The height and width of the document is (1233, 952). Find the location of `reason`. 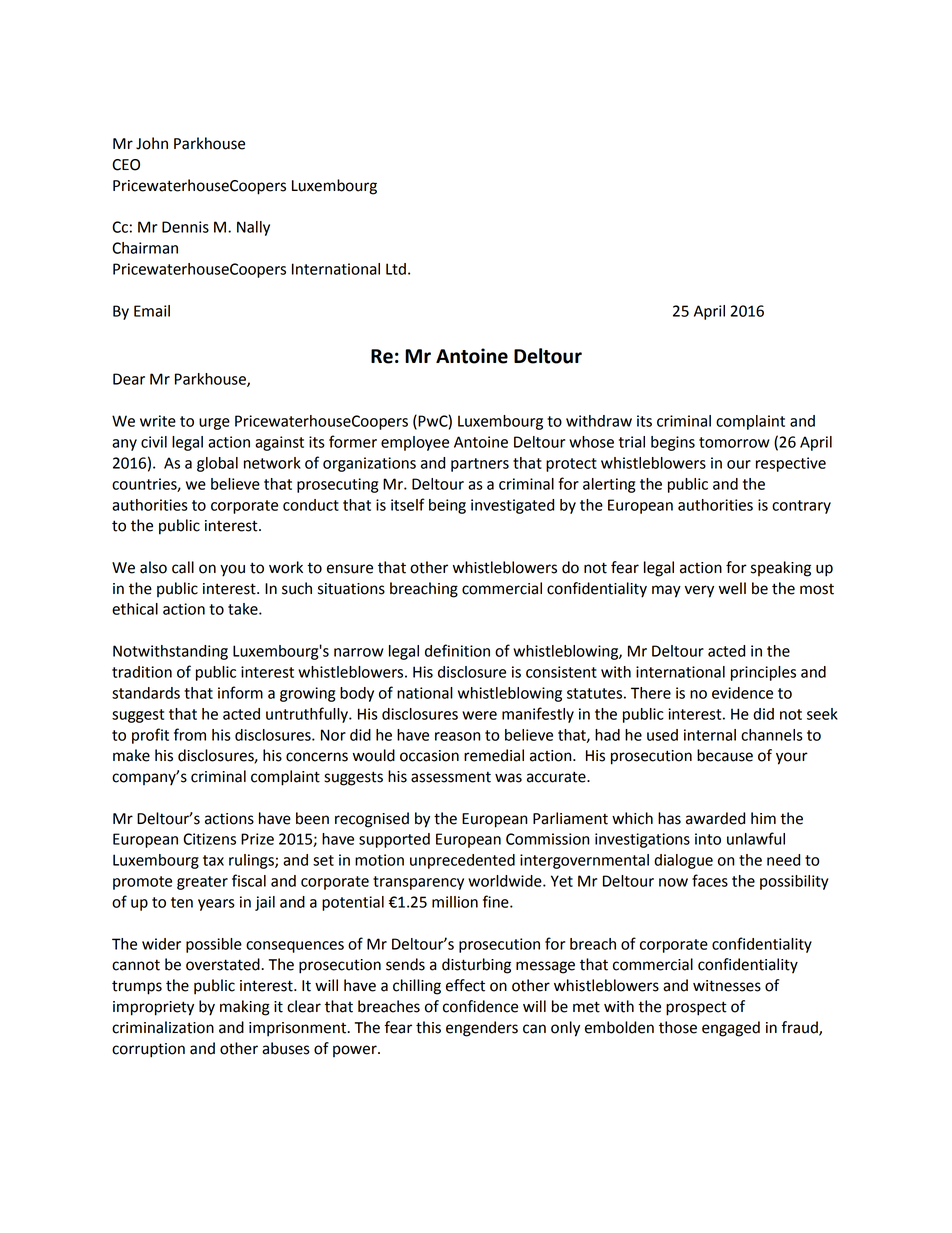

reason is located at coordinates (457, 736).
